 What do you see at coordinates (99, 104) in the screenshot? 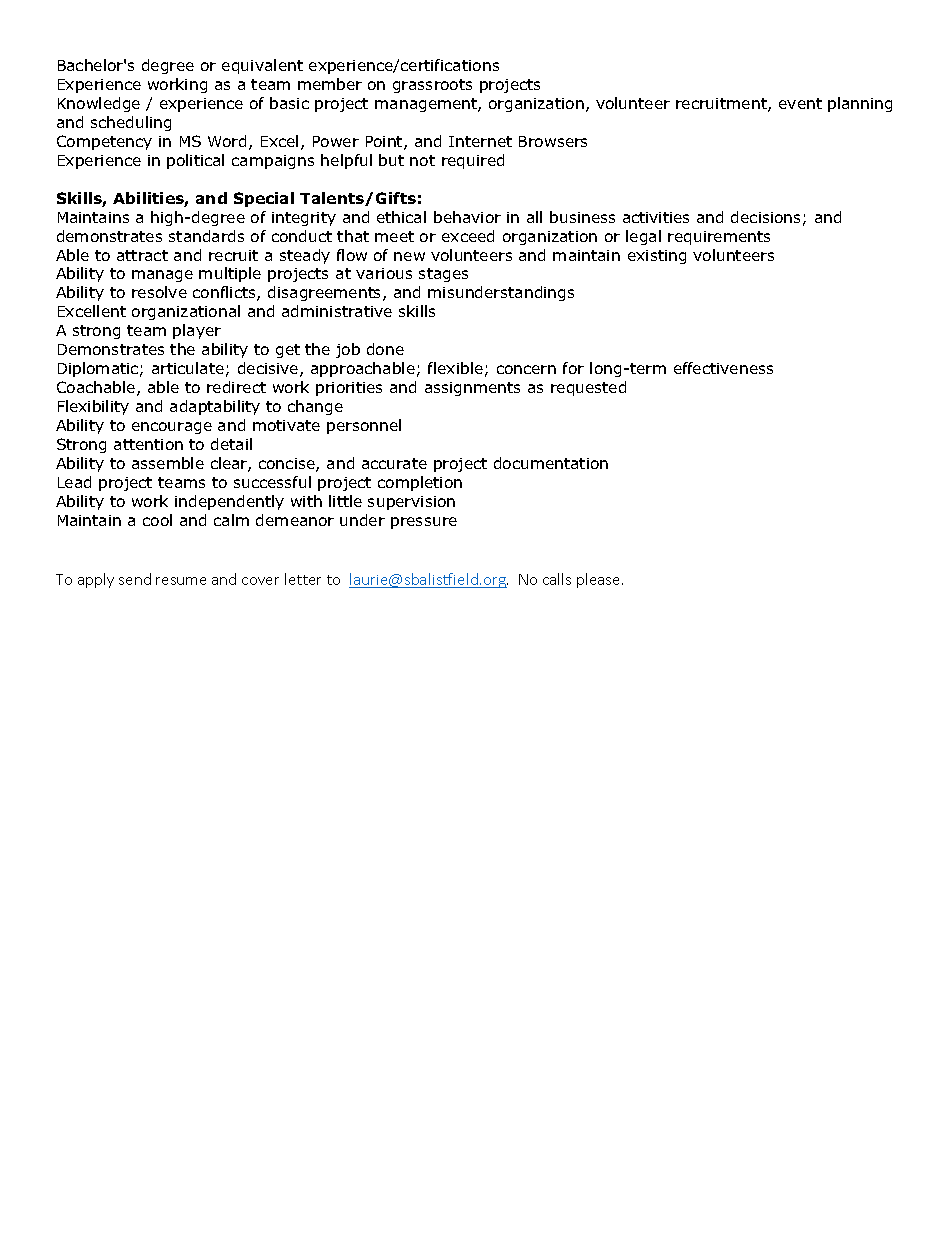
I see `Knowledge` at bounding box center [99, 104].
